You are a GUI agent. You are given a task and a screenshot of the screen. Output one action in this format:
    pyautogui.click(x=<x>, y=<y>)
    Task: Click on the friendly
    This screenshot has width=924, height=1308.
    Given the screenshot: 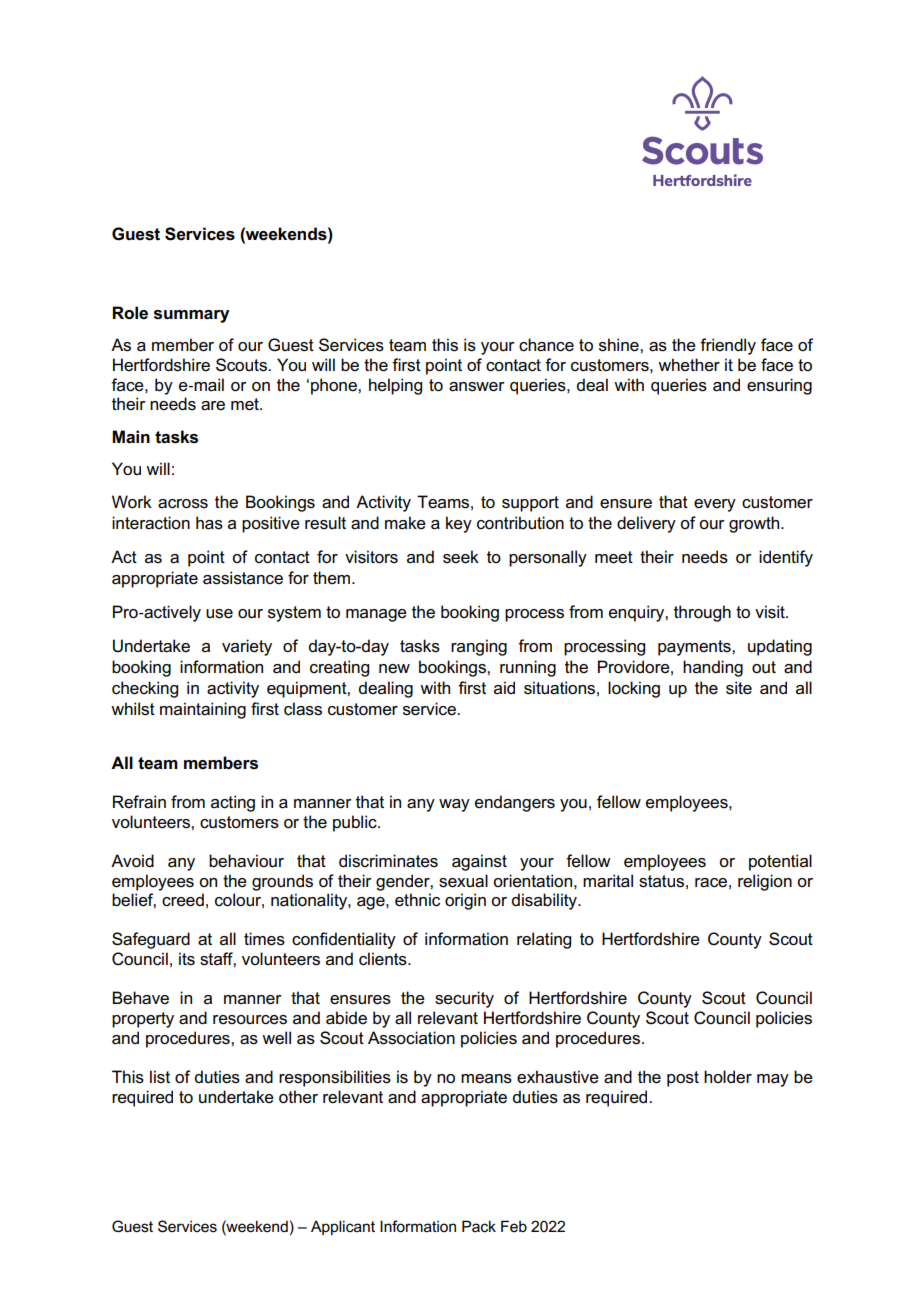 What is the action you would take?
    pyautogui.click(x=728, y=346)
